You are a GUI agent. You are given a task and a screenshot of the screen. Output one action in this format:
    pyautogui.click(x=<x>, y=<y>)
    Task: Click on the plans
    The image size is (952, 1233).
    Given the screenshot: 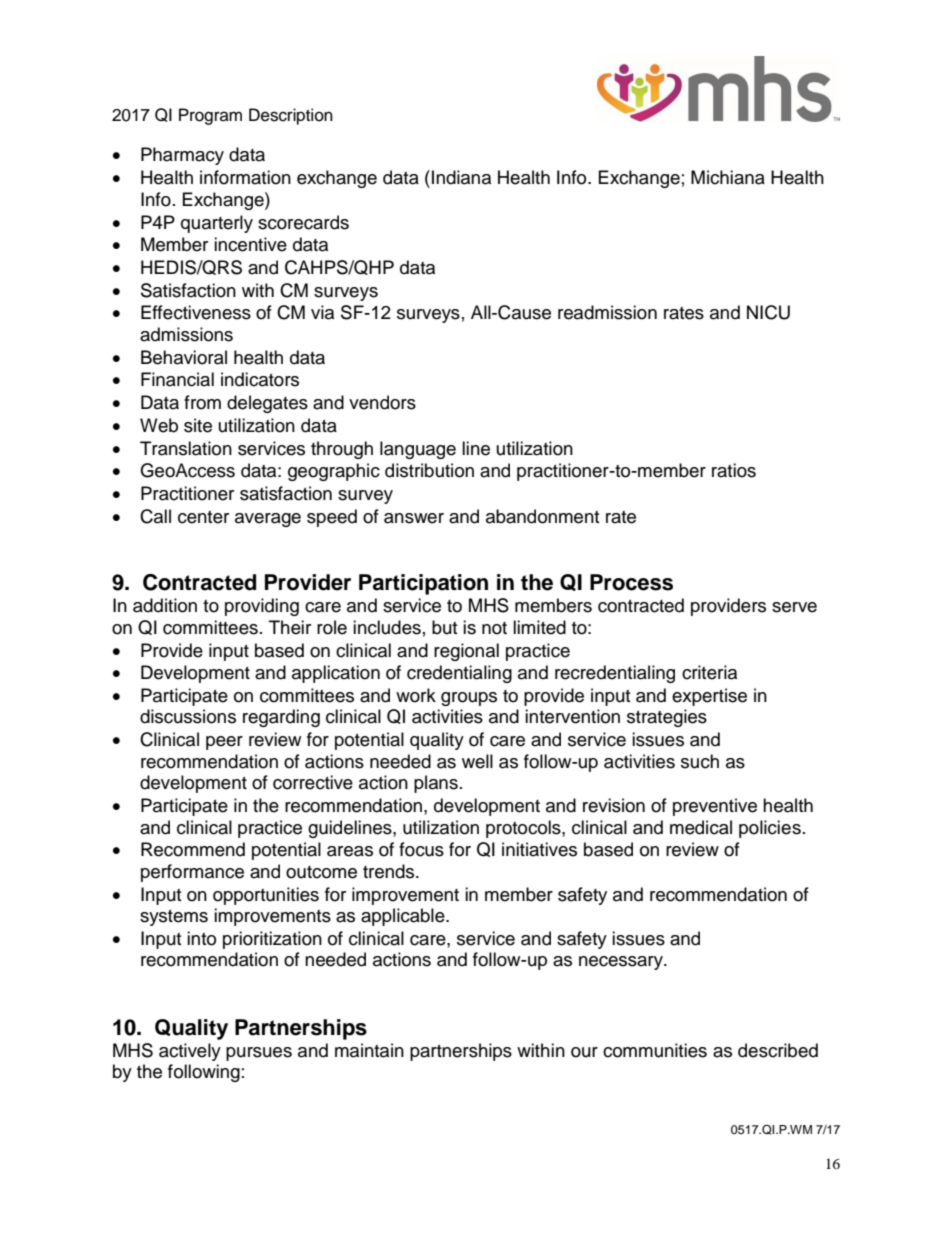 What is the action you would take?
    pyautogui.click(x=436, y=784)
